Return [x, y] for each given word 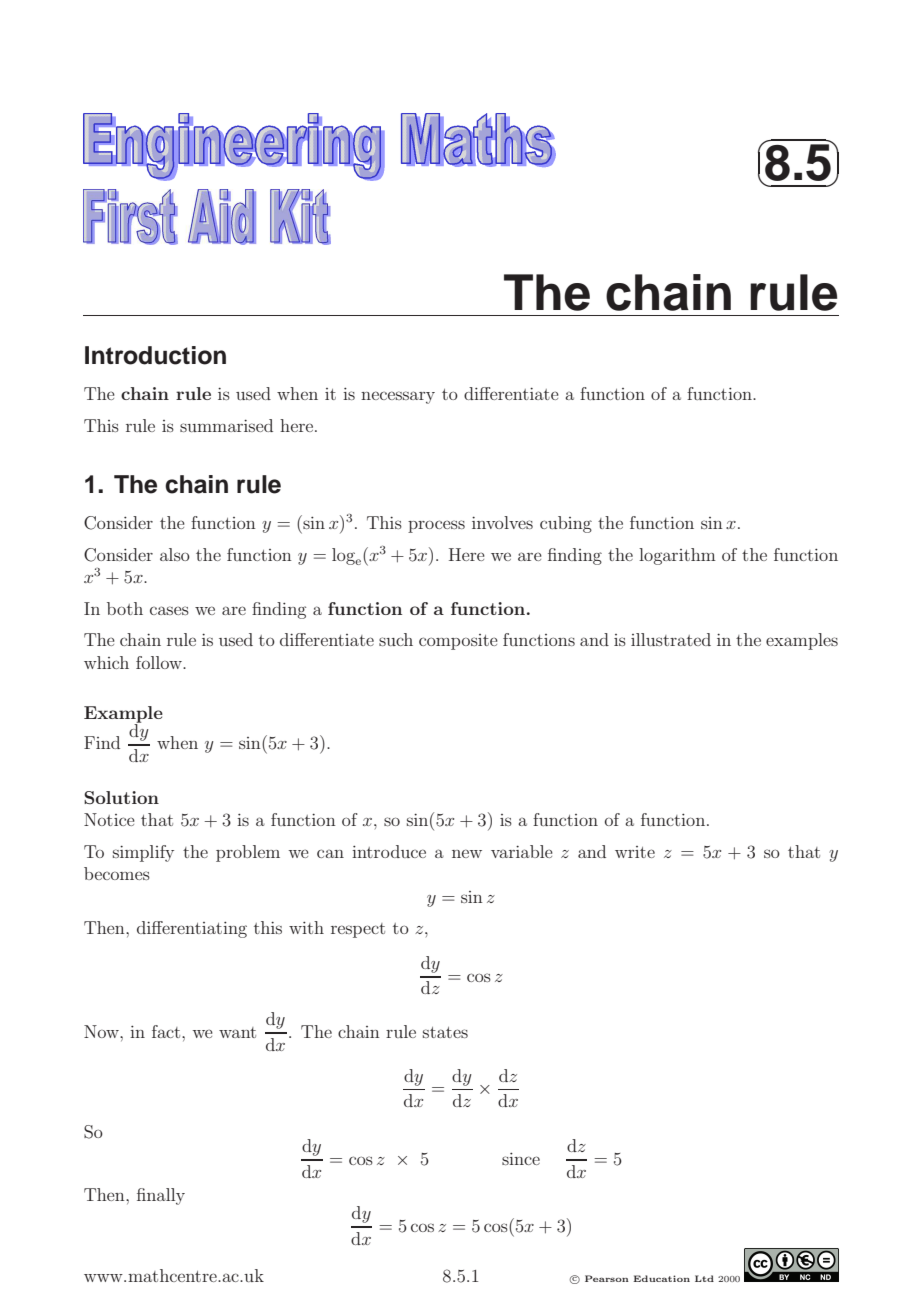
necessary [398, 397]
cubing [566, 524]
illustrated [671, 639]
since [521, 1158]
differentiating [192, 929]
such [396, 639]
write [635, 852]
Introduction [155, 355]
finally [161, 1196]
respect [358, 930]
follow [160, 662]
